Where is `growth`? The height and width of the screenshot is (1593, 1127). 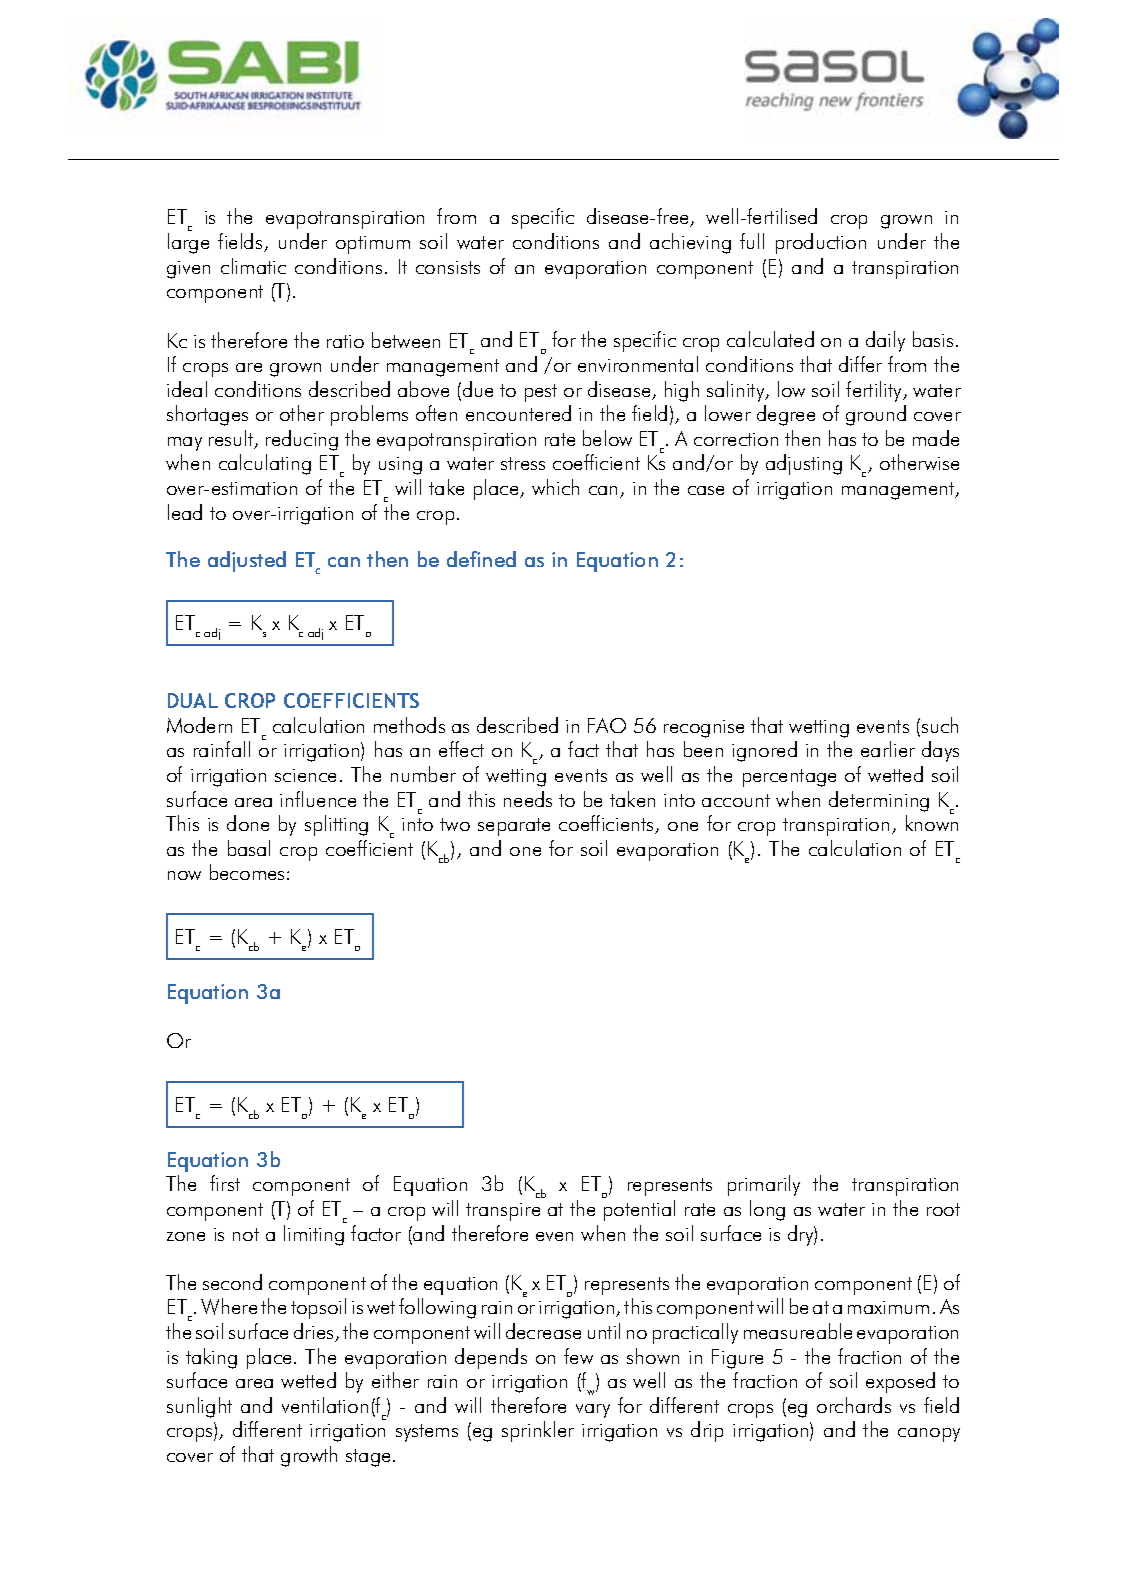 growth is located at coordinates (309, 1456).
